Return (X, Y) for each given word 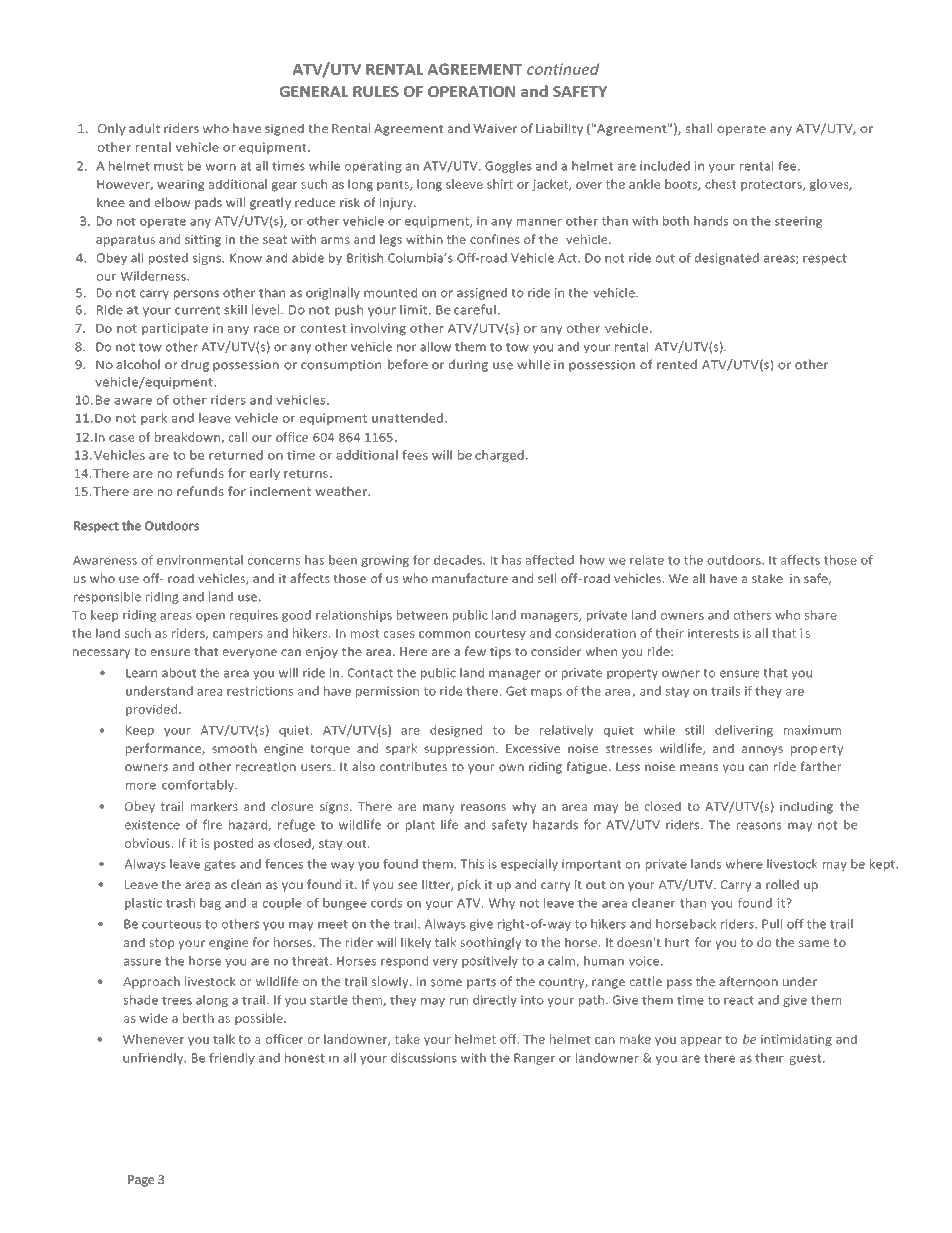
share (821, 615)
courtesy (500, 634)
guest (807, 1059)
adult (144, 128)
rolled (782, 884)
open (210, 617)
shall (698, 128)
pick (469, 885)
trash (180, 903)
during (468, 365)
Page (141, 1181)
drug (195, 365)
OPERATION (471, 91)
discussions (424, 1058)
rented (677, 364)
